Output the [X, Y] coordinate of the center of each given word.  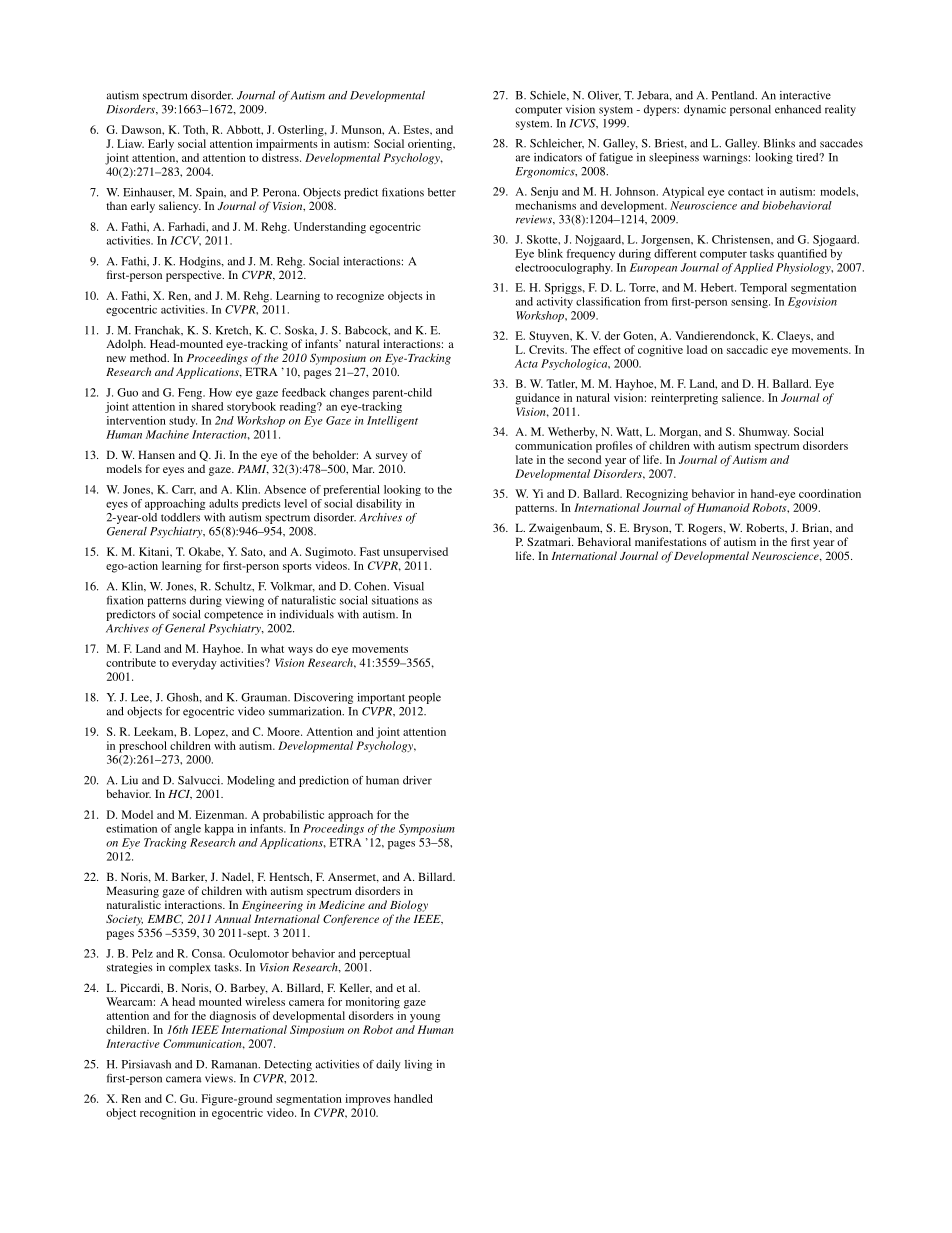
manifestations [671, 541]
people [424, 698]
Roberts [766, 527]
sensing [750, 302]
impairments [287, 145]
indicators [558, 157]
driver [417, 780]
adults [223, 503]
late [524, 459]
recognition [168, 1114]
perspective [195, 276]
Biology [409, 906]
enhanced [798, 109]
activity [555, 302]
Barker [189, 877]
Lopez [210, 733]
